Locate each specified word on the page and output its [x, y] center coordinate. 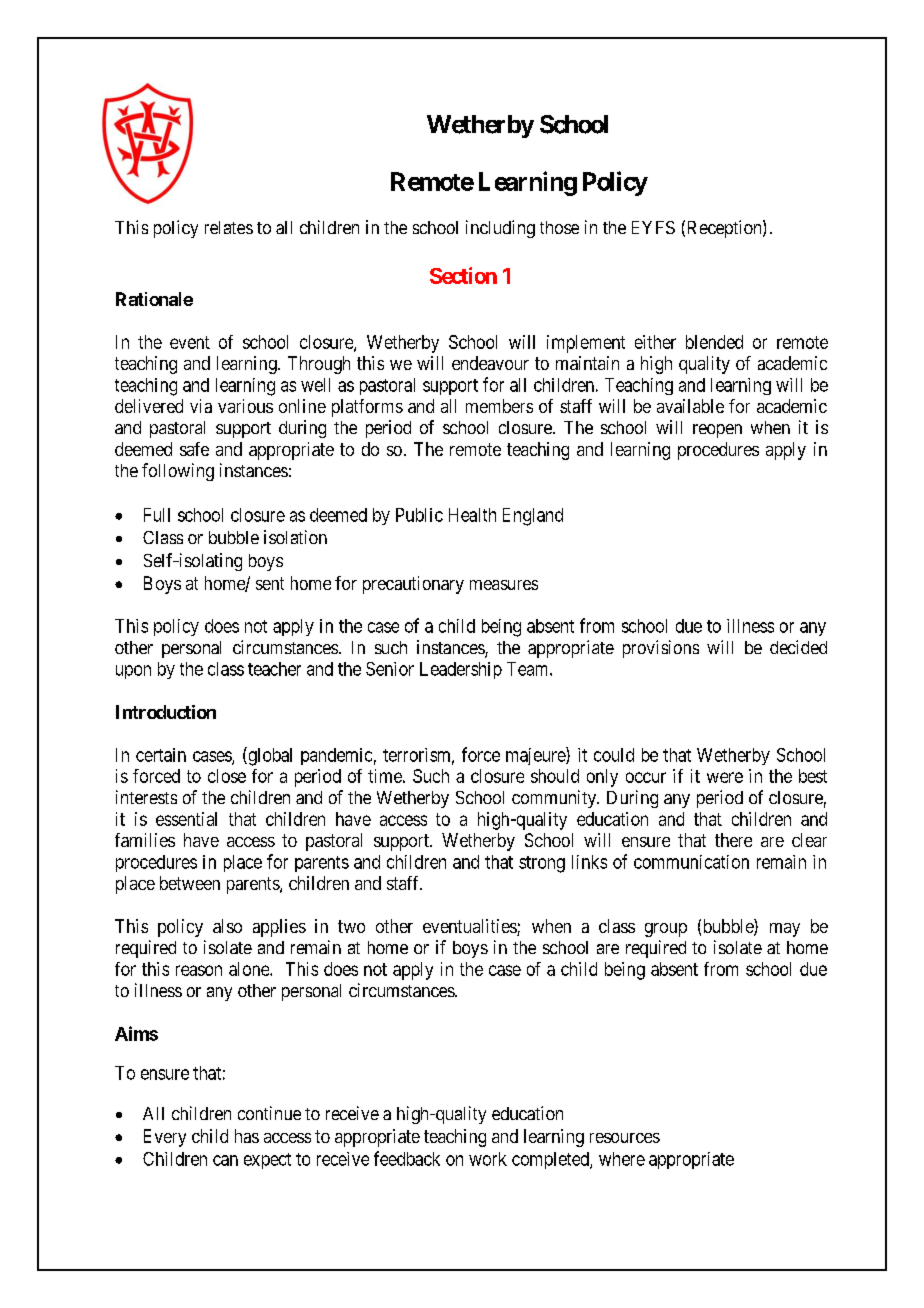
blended [714, 342]
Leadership [461, 670]
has [247, 1136]
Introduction [166, 712]
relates [229, 227]
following [178, 472]
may [785, 930]
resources [625, 1138]
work [488, 1159]
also [227, 926]
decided [798, 647]
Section [463, 275]
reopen [717, 431]
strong [542, 864]
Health [472, 515]
